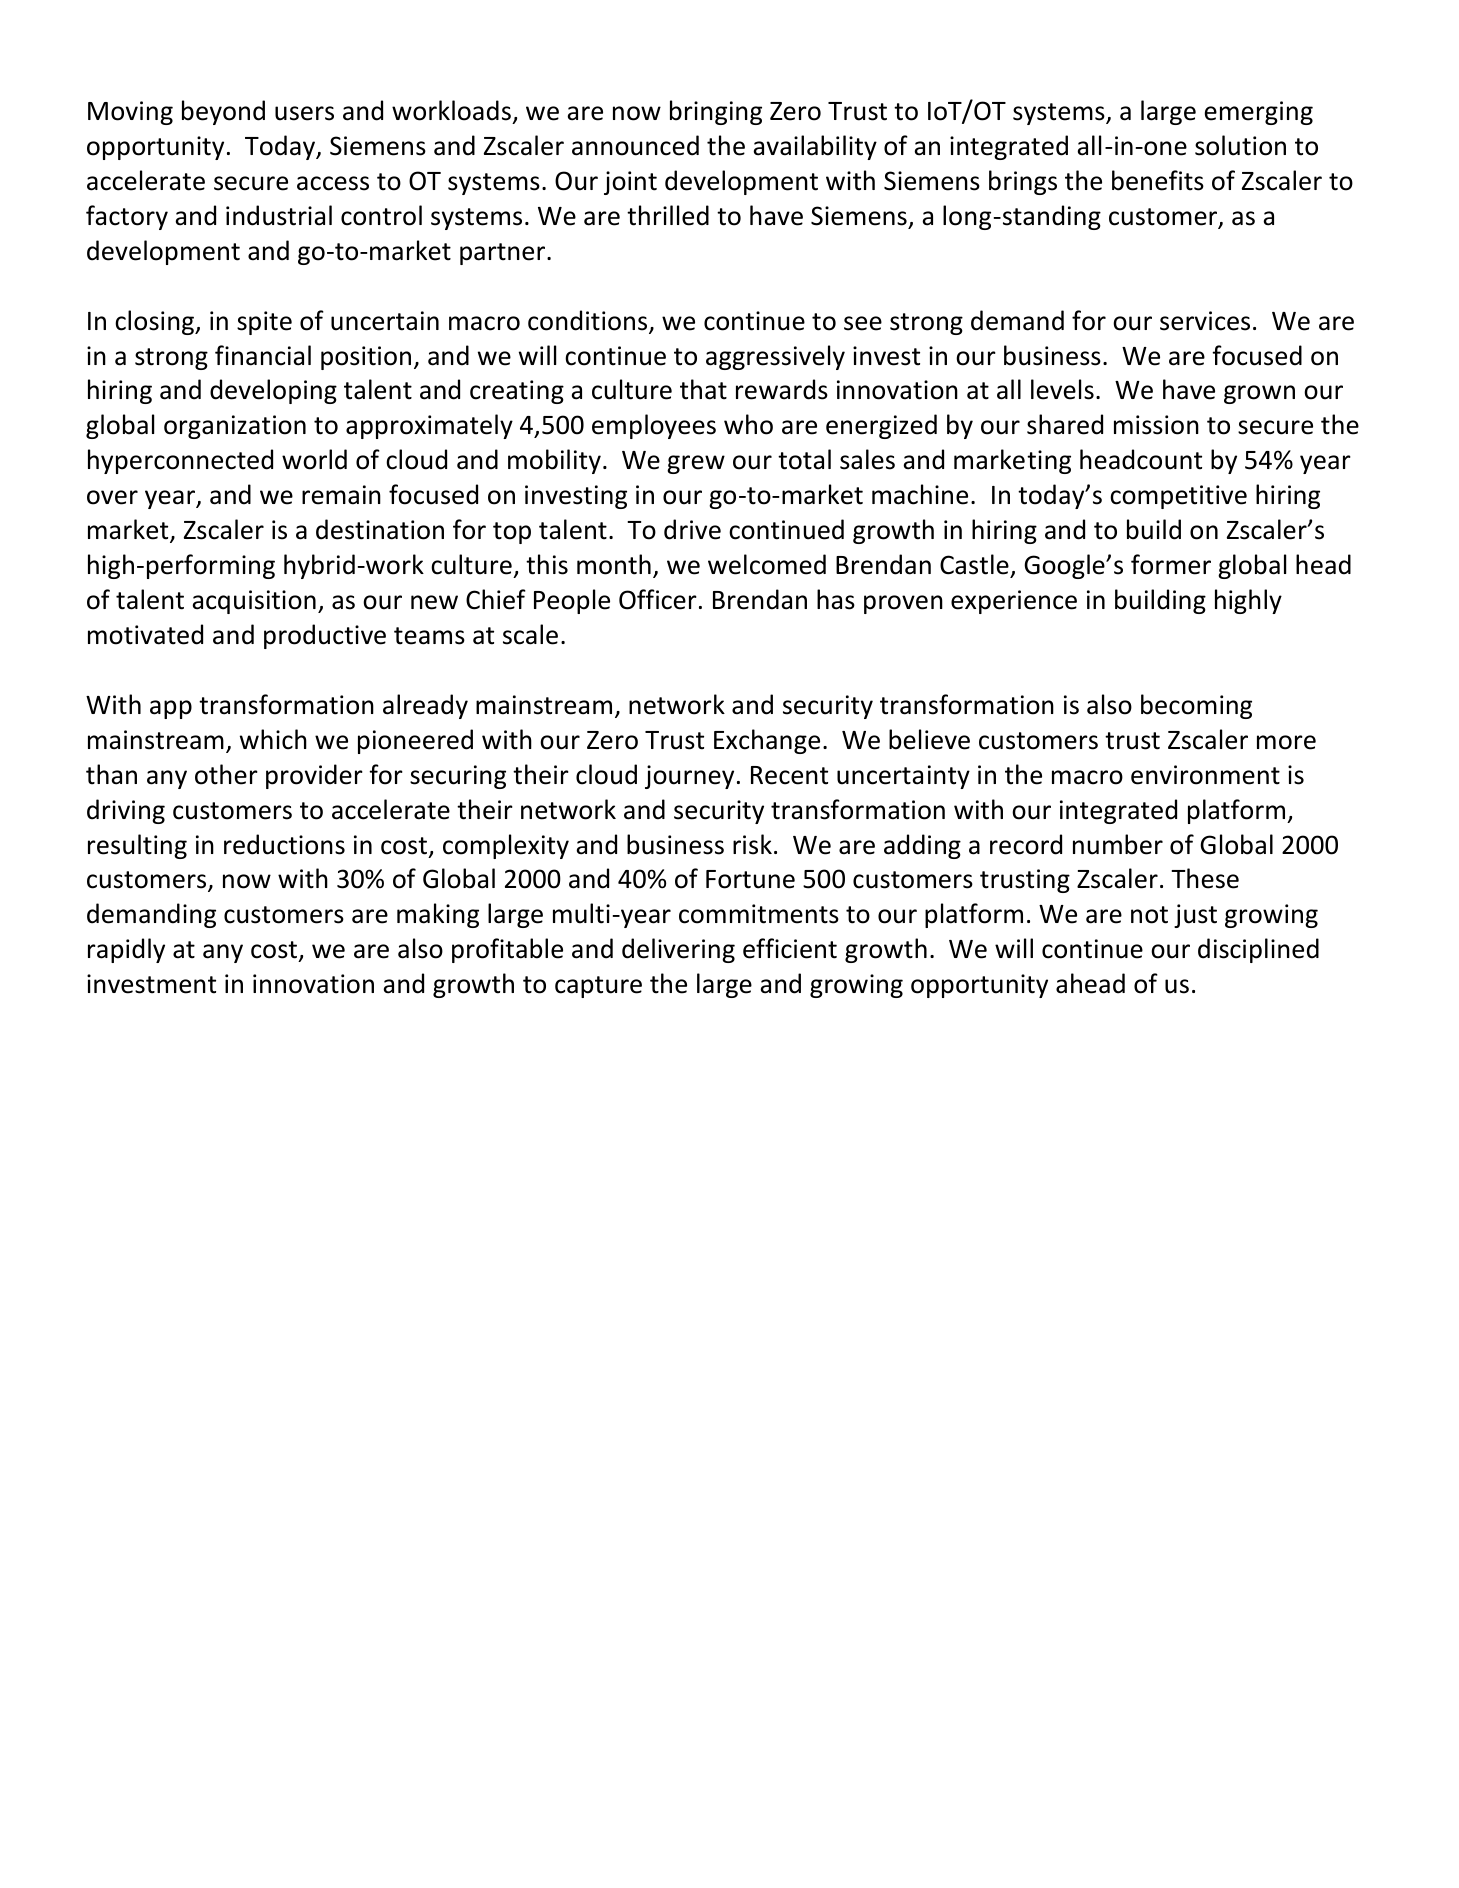 This page has height=1888, width=1459. What do you see at coordinates (126, 950) in the page?
I see `rapidly` at bounding box center [126, 950].
